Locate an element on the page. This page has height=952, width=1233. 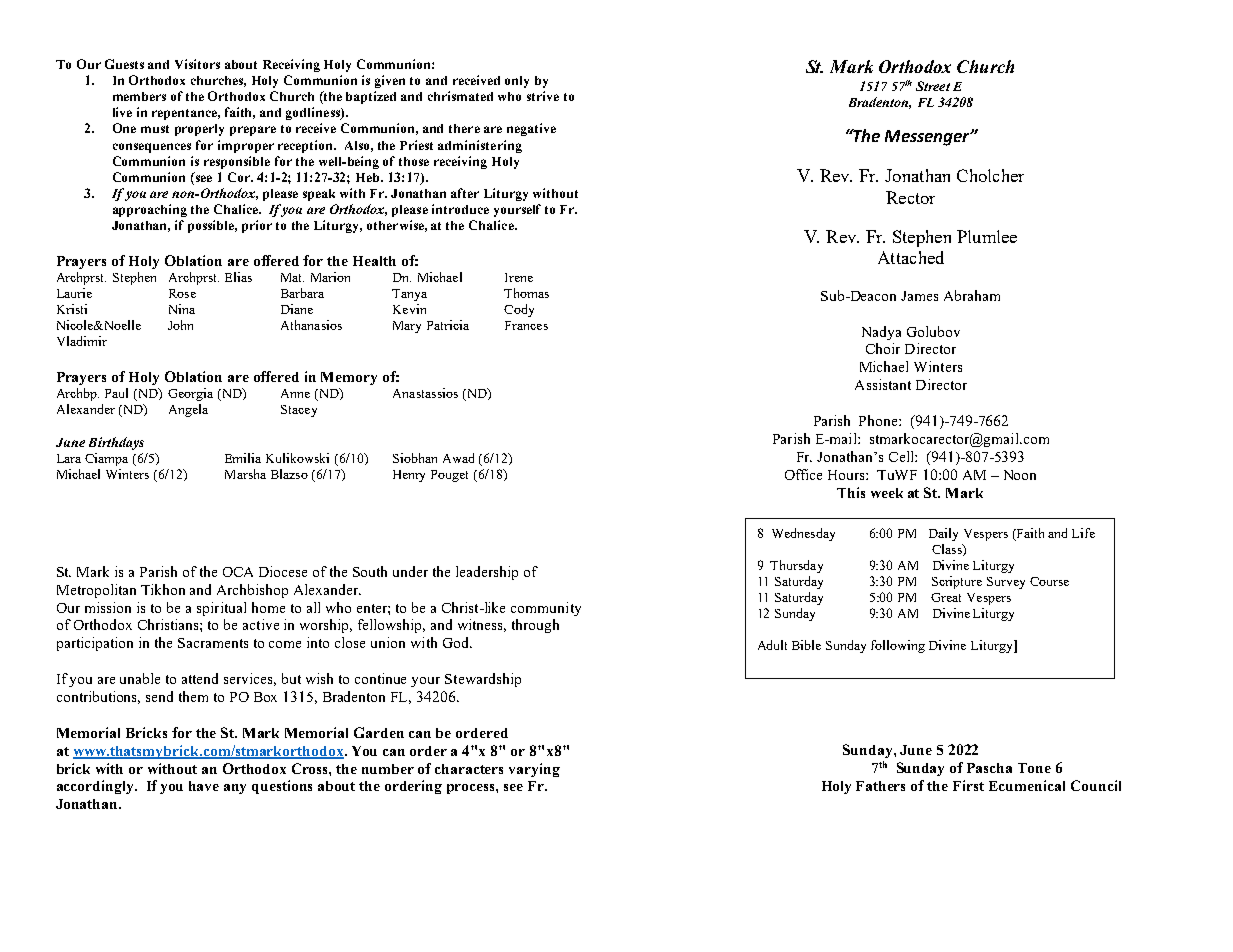
spiritual is located at coordinates (221, 609).
